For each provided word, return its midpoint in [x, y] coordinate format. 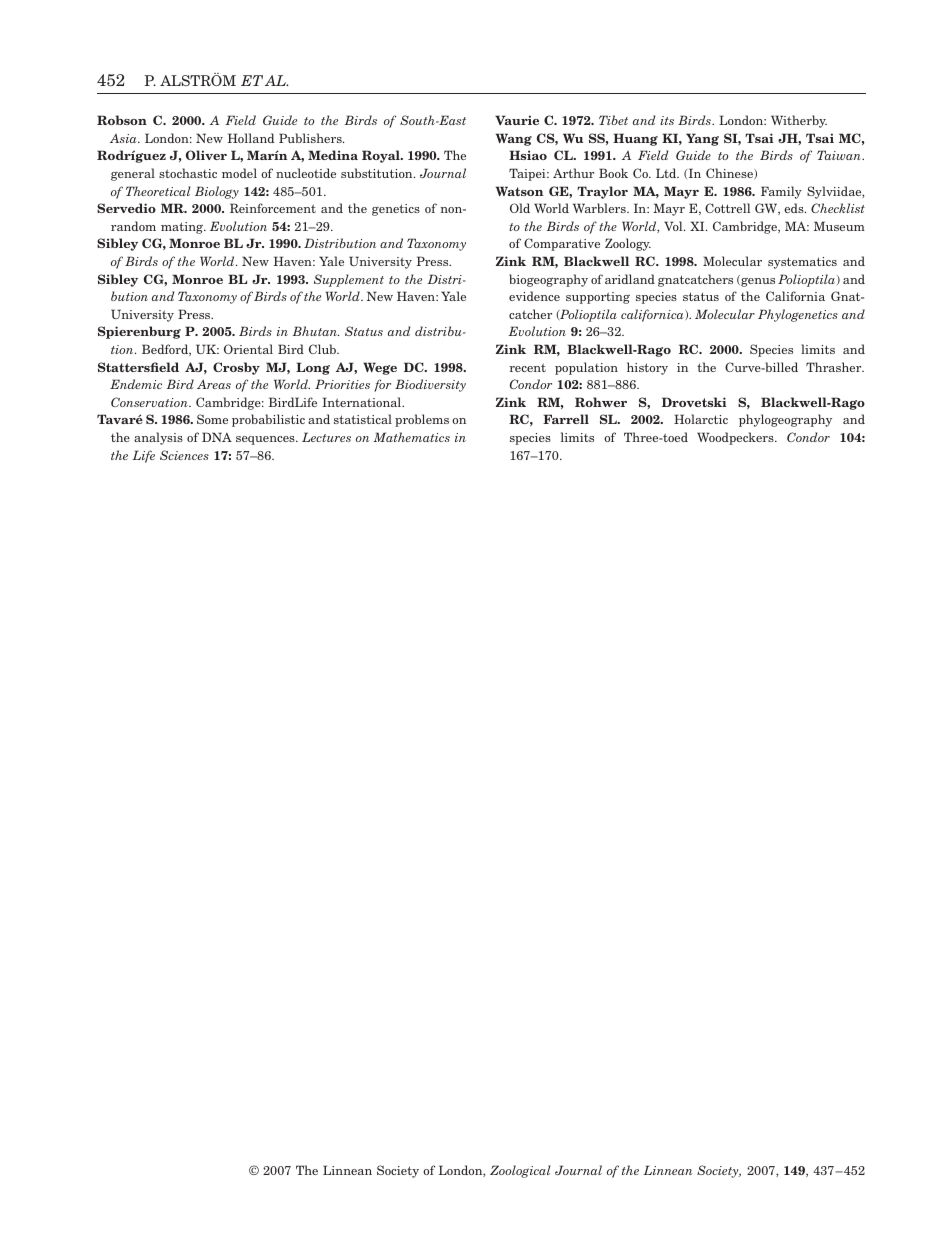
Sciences [184, 455]
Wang [514, 139]
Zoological [520, 1171]
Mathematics [412, 437]
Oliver [206, 155]
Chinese [730, 173]
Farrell [566, 419]
